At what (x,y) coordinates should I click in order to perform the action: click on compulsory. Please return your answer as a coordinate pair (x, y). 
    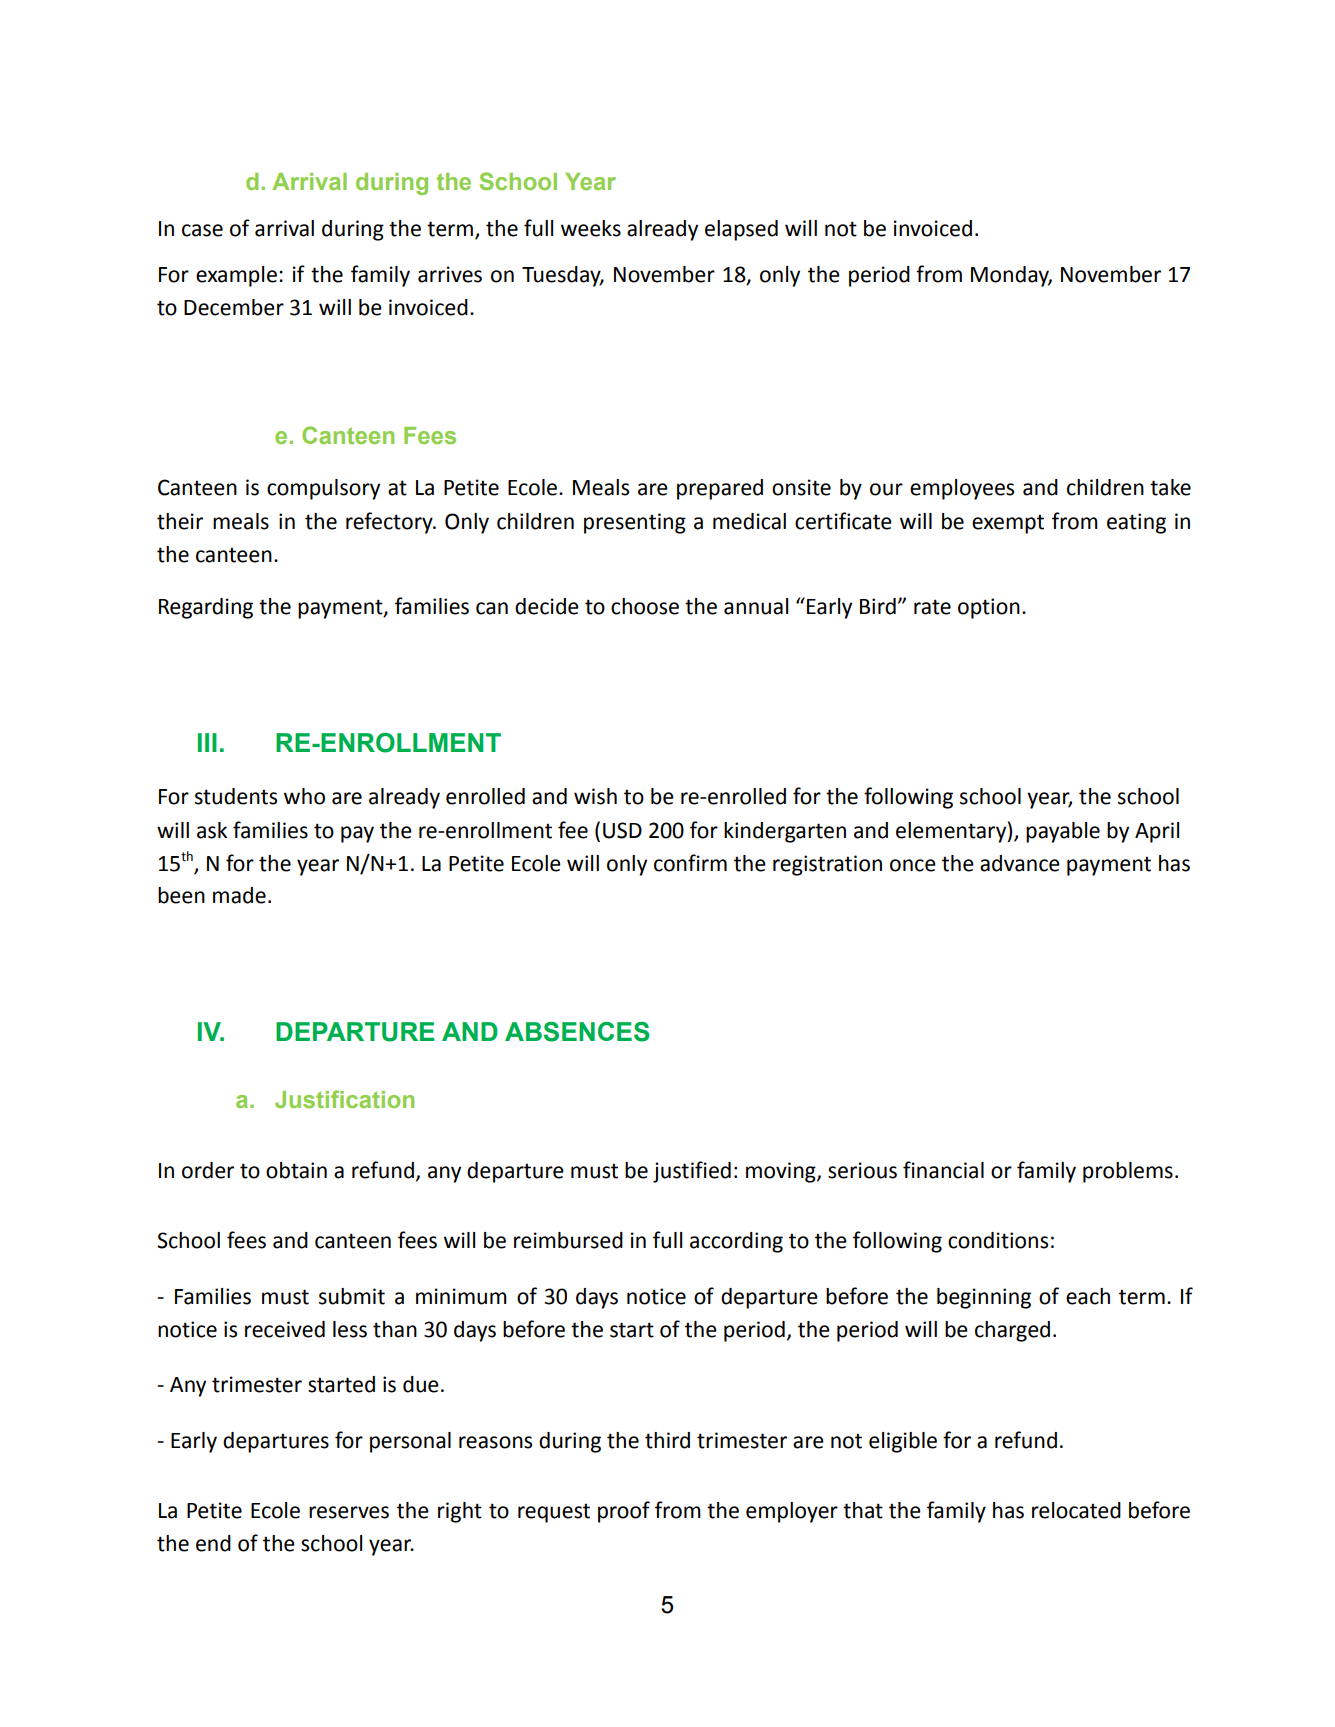
    Looking at the image, I should click on (323, 489).
